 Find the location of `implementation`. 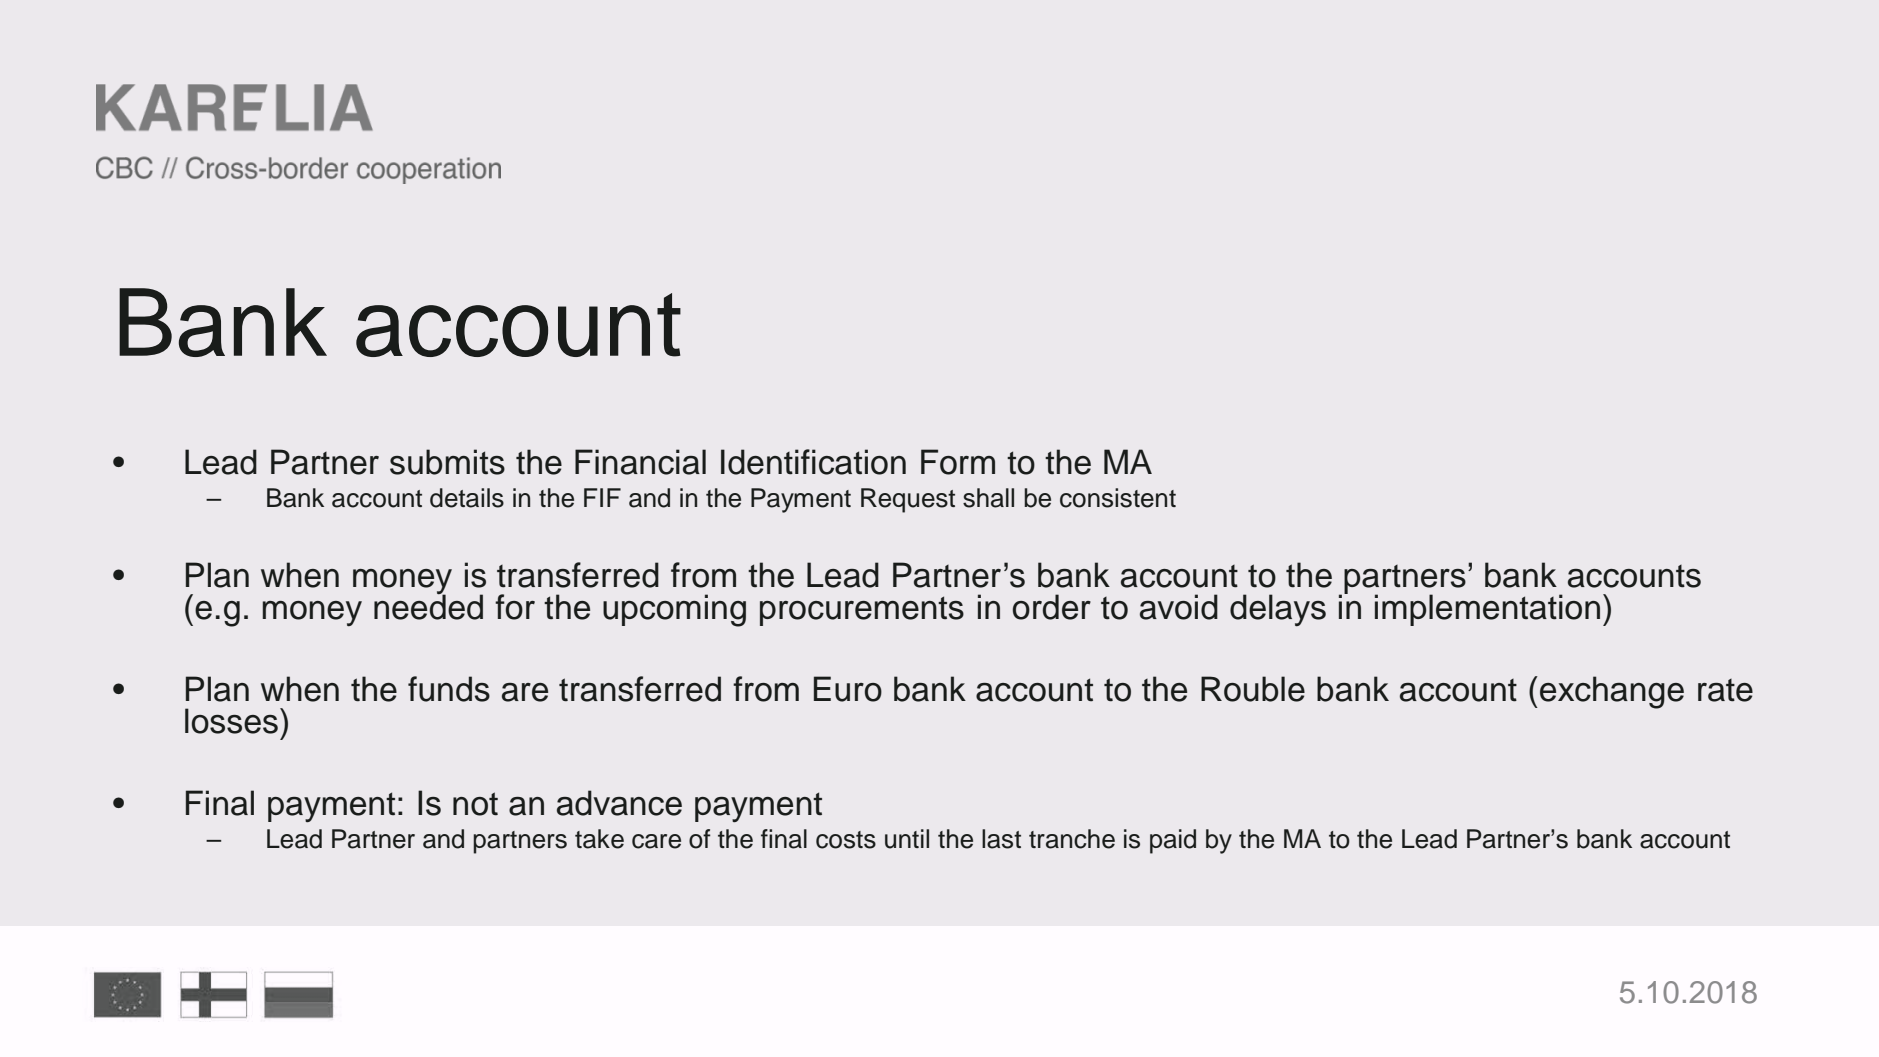

implementation is located at coordinates (1487, 610).
